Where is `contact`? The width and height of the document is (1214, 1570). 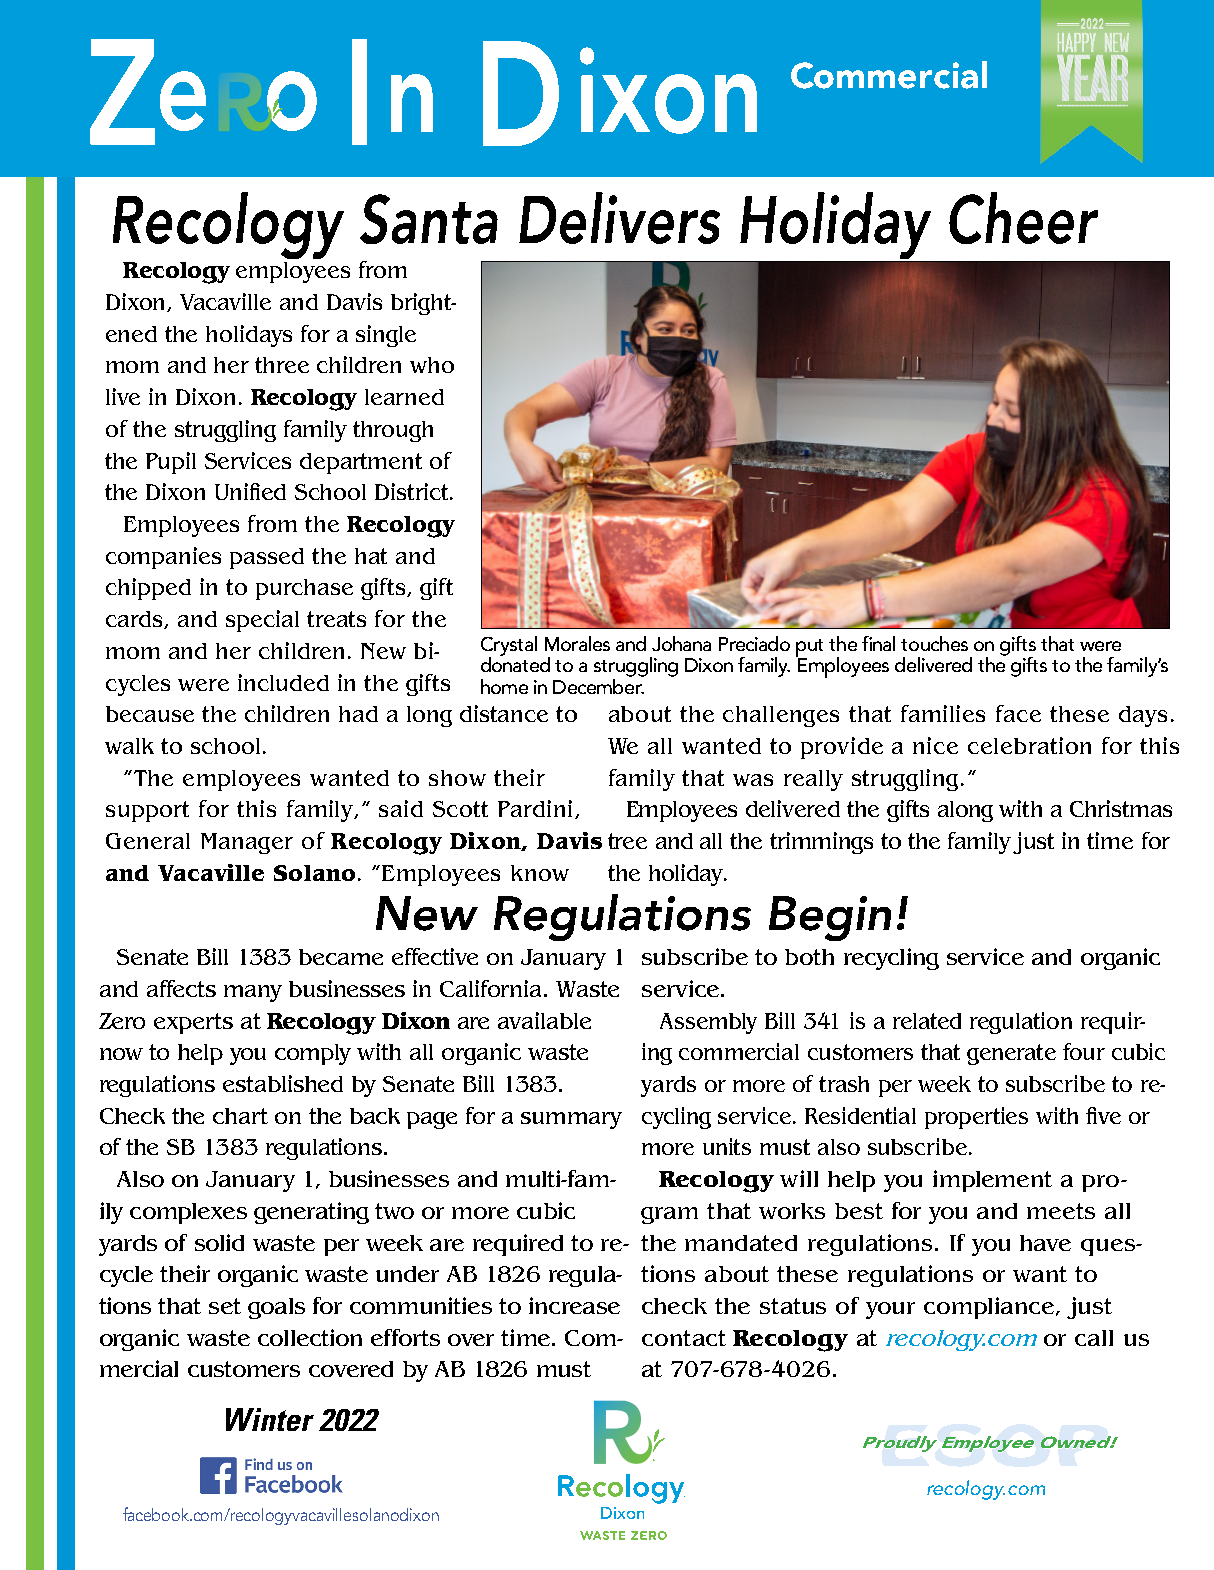 contact is located at coordinates (684, 1338).
